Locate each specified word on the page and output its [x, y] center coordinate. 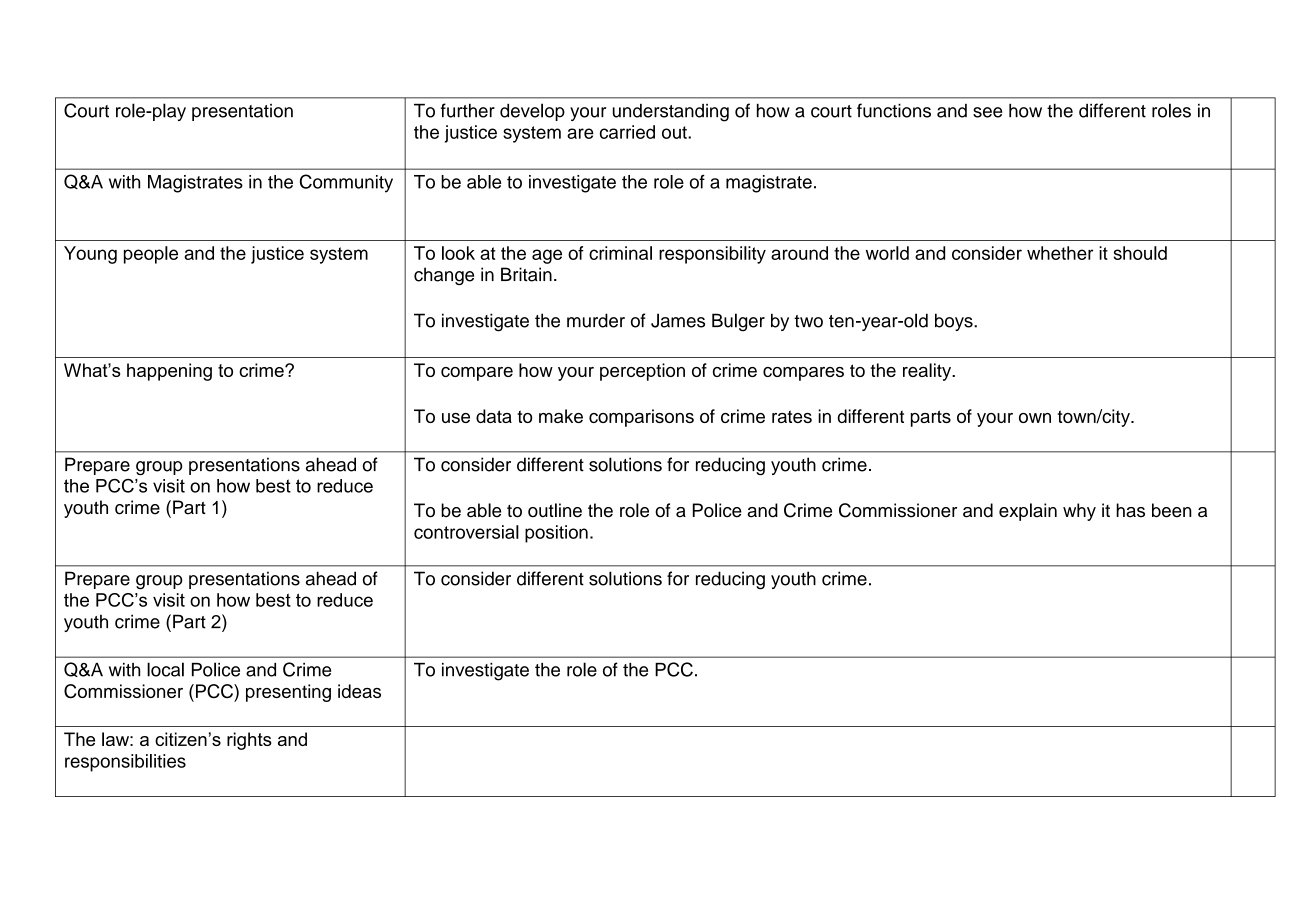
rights [249, 741]
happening [169, 372]
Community [346, 183]
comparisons [641, 418]
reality [928, 372]
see [987, 112]
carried [627, 132]
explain [1028, 512]
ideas [359, 691]
